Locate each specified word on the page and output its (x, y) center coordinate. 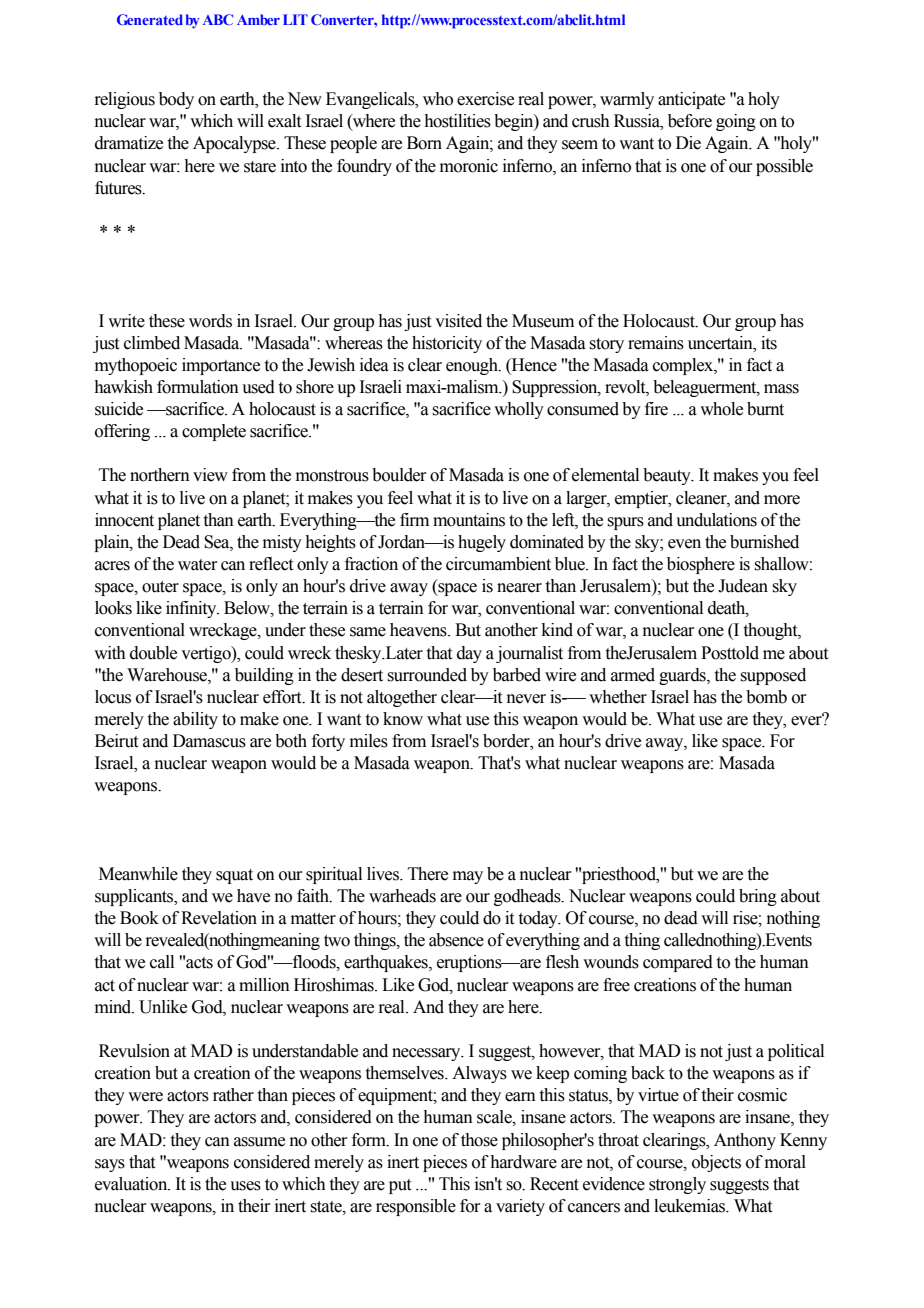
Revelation (219, 918)
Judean (743, 586)
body (176, 100)
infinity (192, 609)
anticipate (691, 100)
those (479, 1140)
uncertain (721, 343)
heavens (419, 630)
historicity (447, 344)
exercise (485, 99)
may (468, 877)
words (210, 321)
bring (758, 897)
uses (245, 1186)
